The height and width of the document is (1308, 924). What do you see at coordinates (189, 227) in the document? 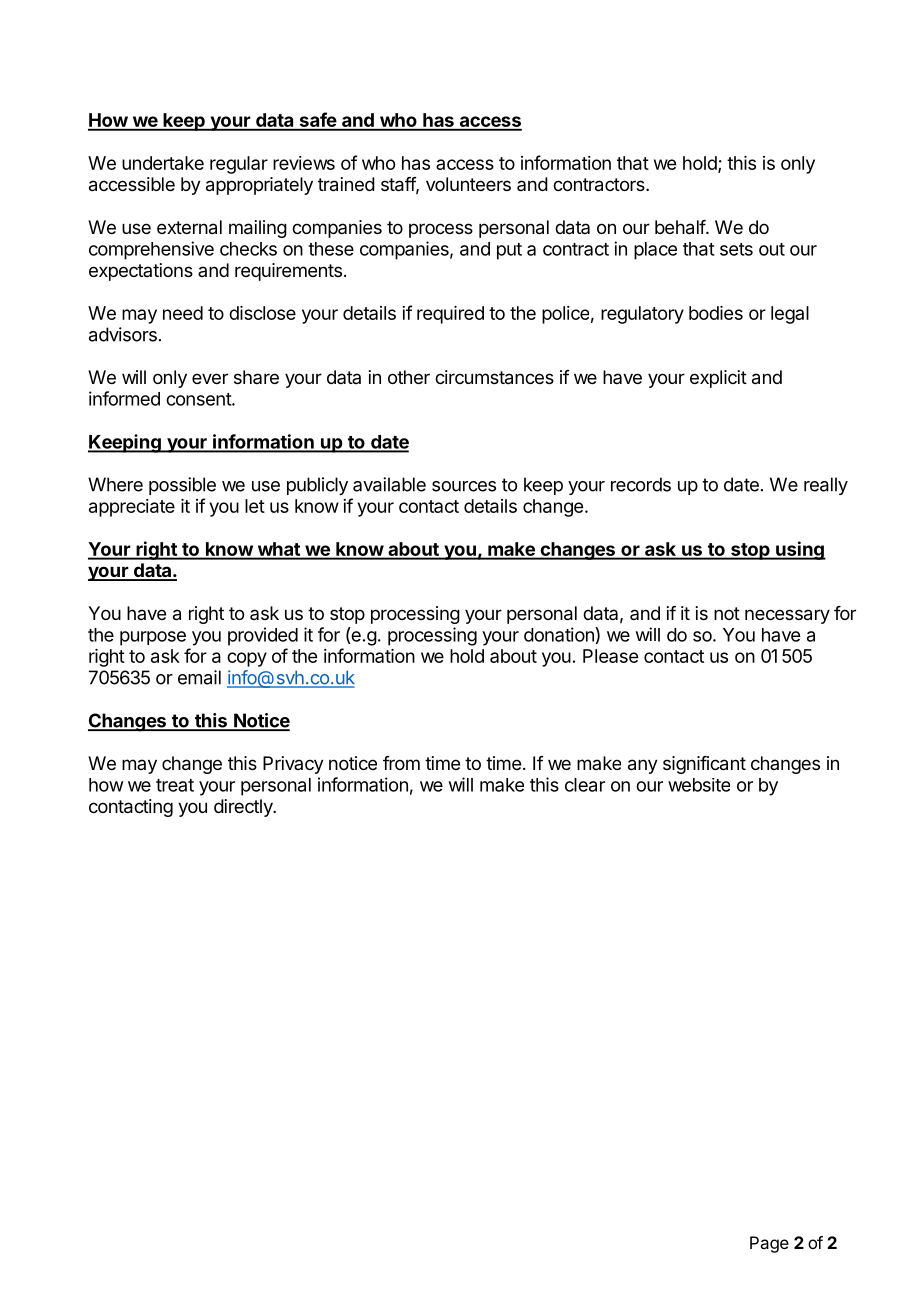
I see `external` at bounding box center [189, 227].
